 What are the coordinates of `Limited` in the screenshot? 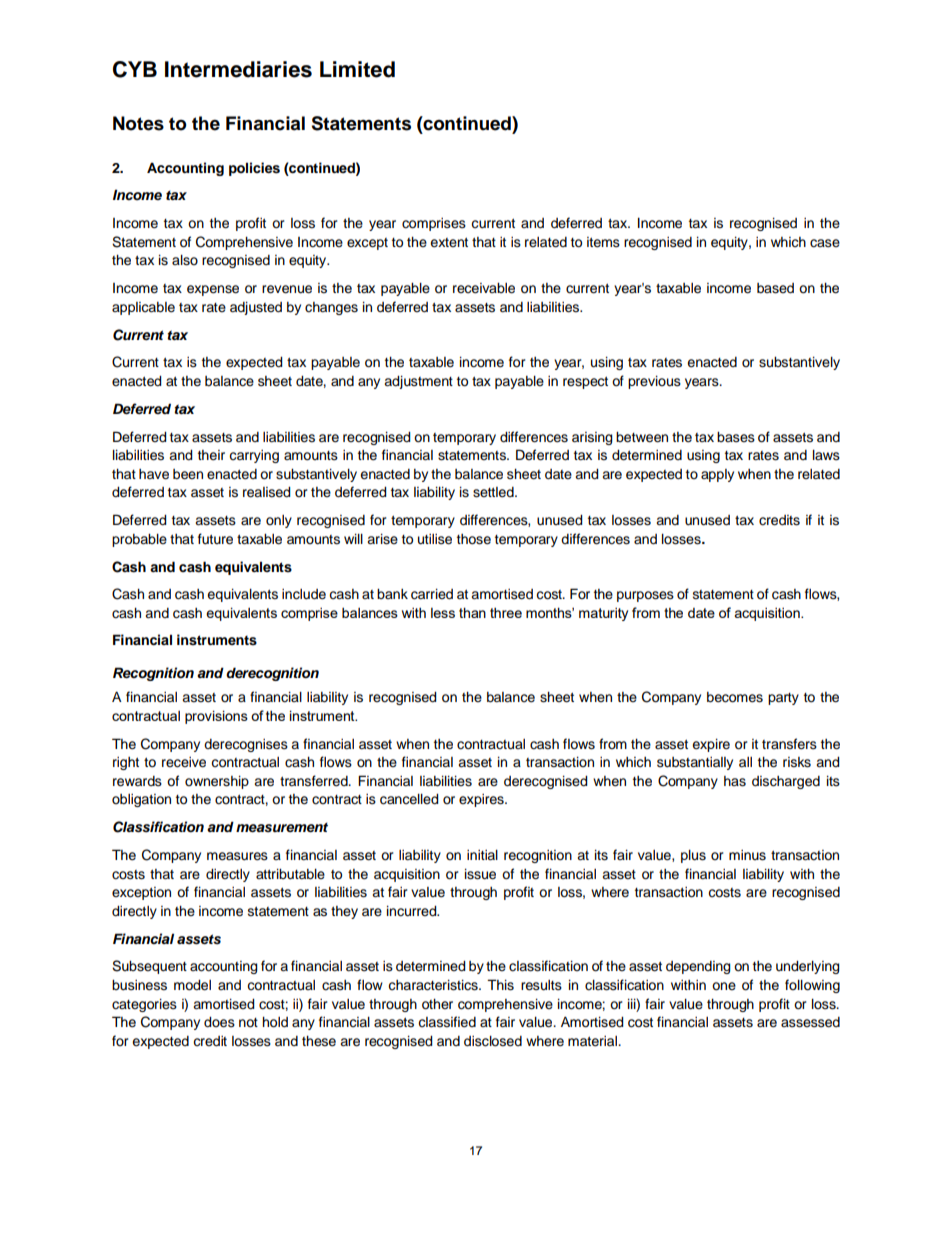 It's located at (357, 69).
